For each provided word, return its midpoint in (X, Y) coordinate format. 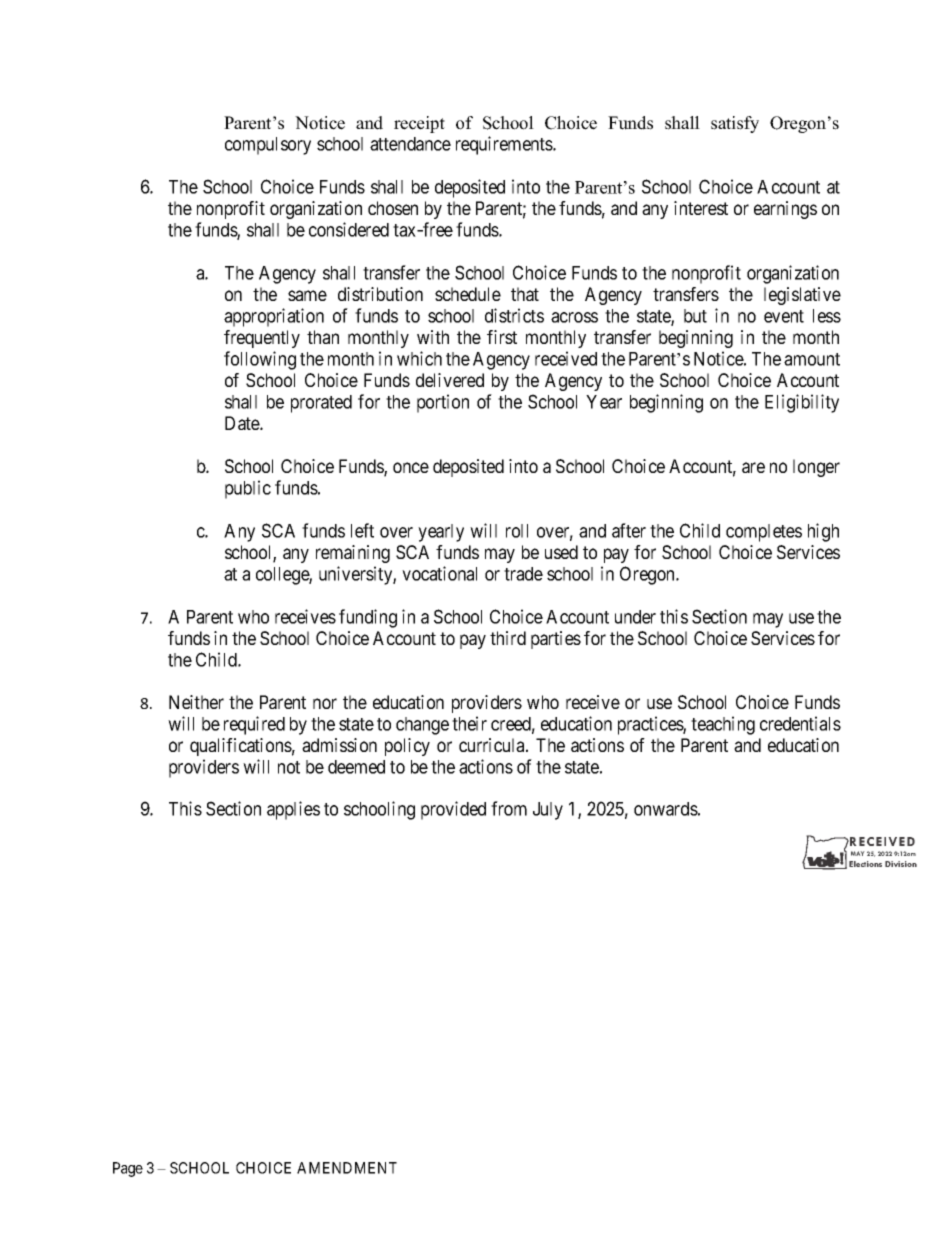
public (248, 489)
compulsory (268, 146)
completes (764, 533)
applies (293, 810)
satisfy (735, 124)
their (469, 723)
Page (128, 1169)
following (260, 360)
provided (453, 810)
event (784, 316)
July (548, 811)
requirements (505, 145)
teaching (723, 725)
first (502, 337)
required (254, 725)
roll (517, 531)
